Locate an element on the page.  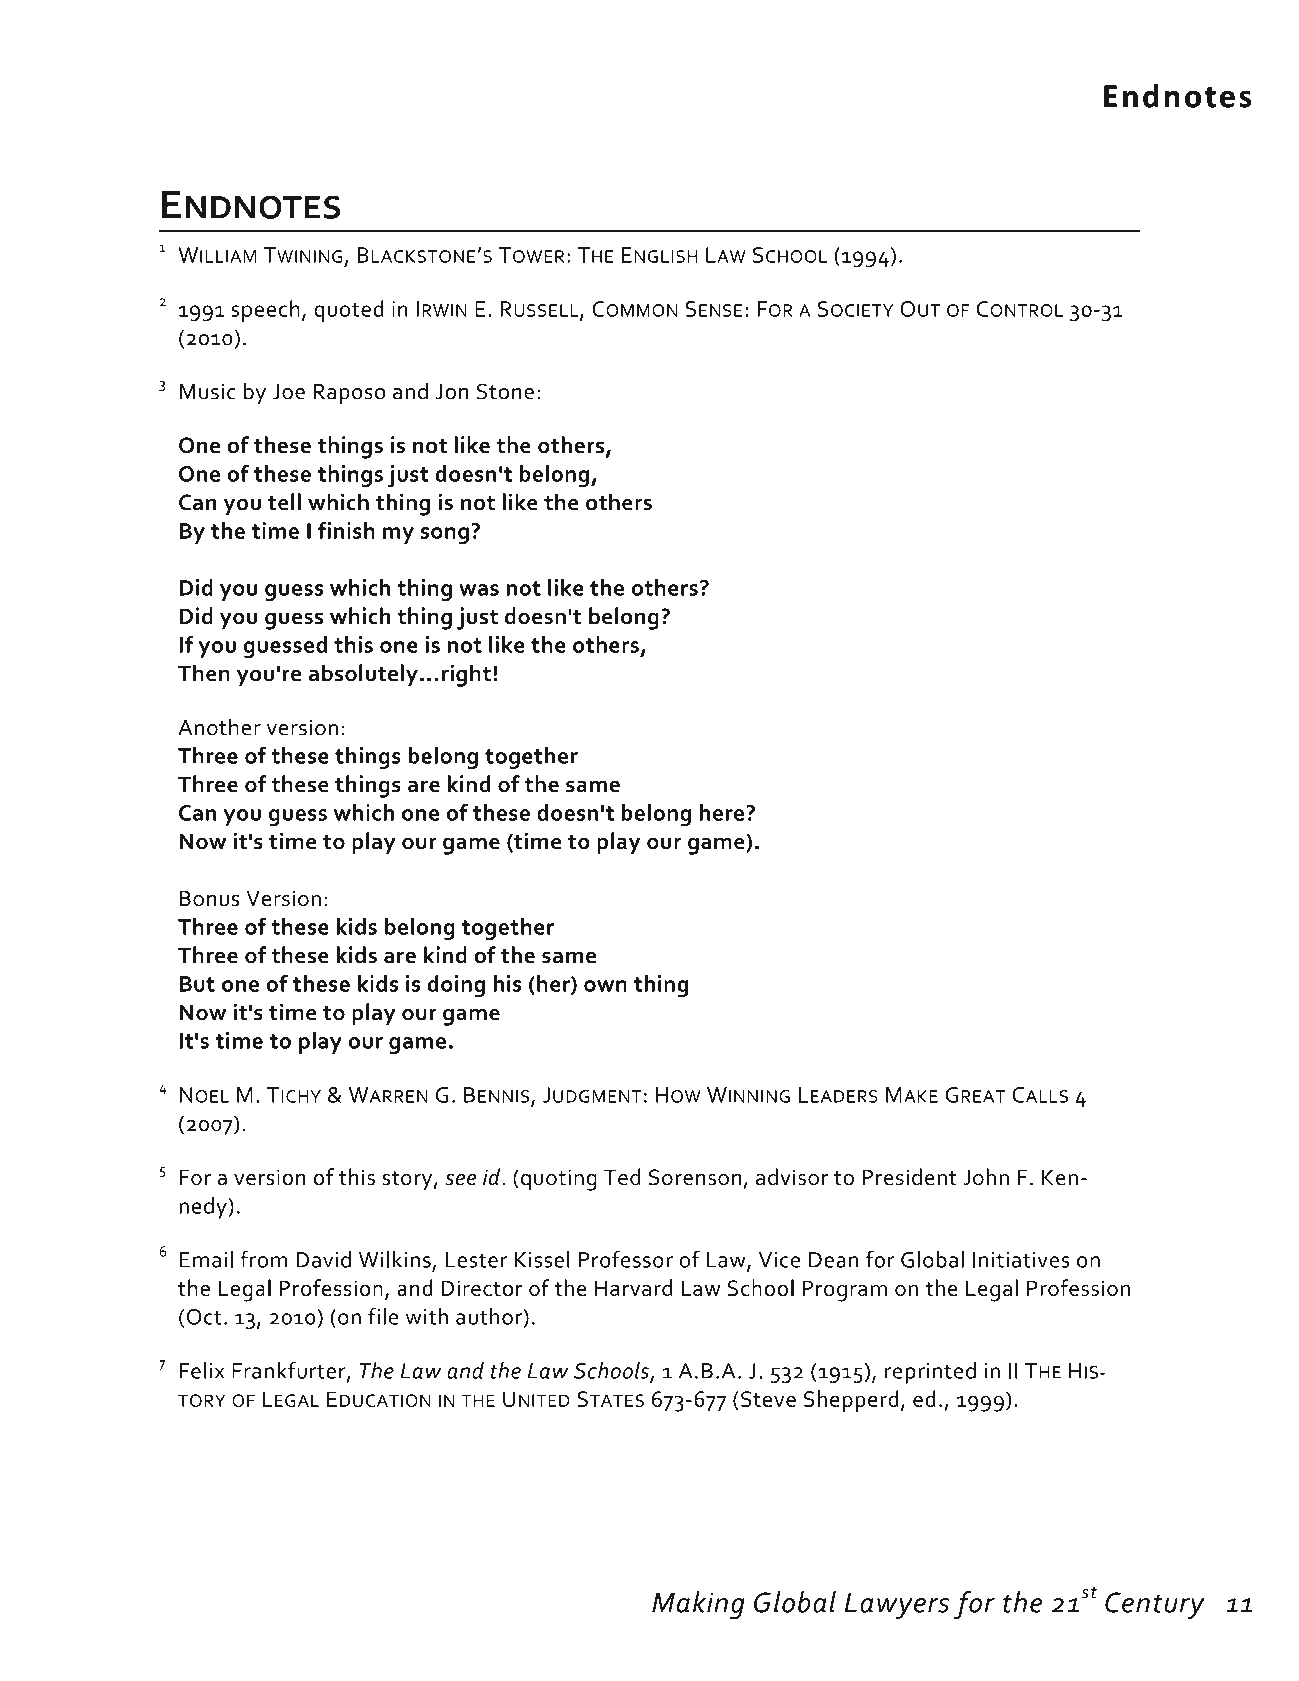
Jon is located at coordinates (452, 392).
